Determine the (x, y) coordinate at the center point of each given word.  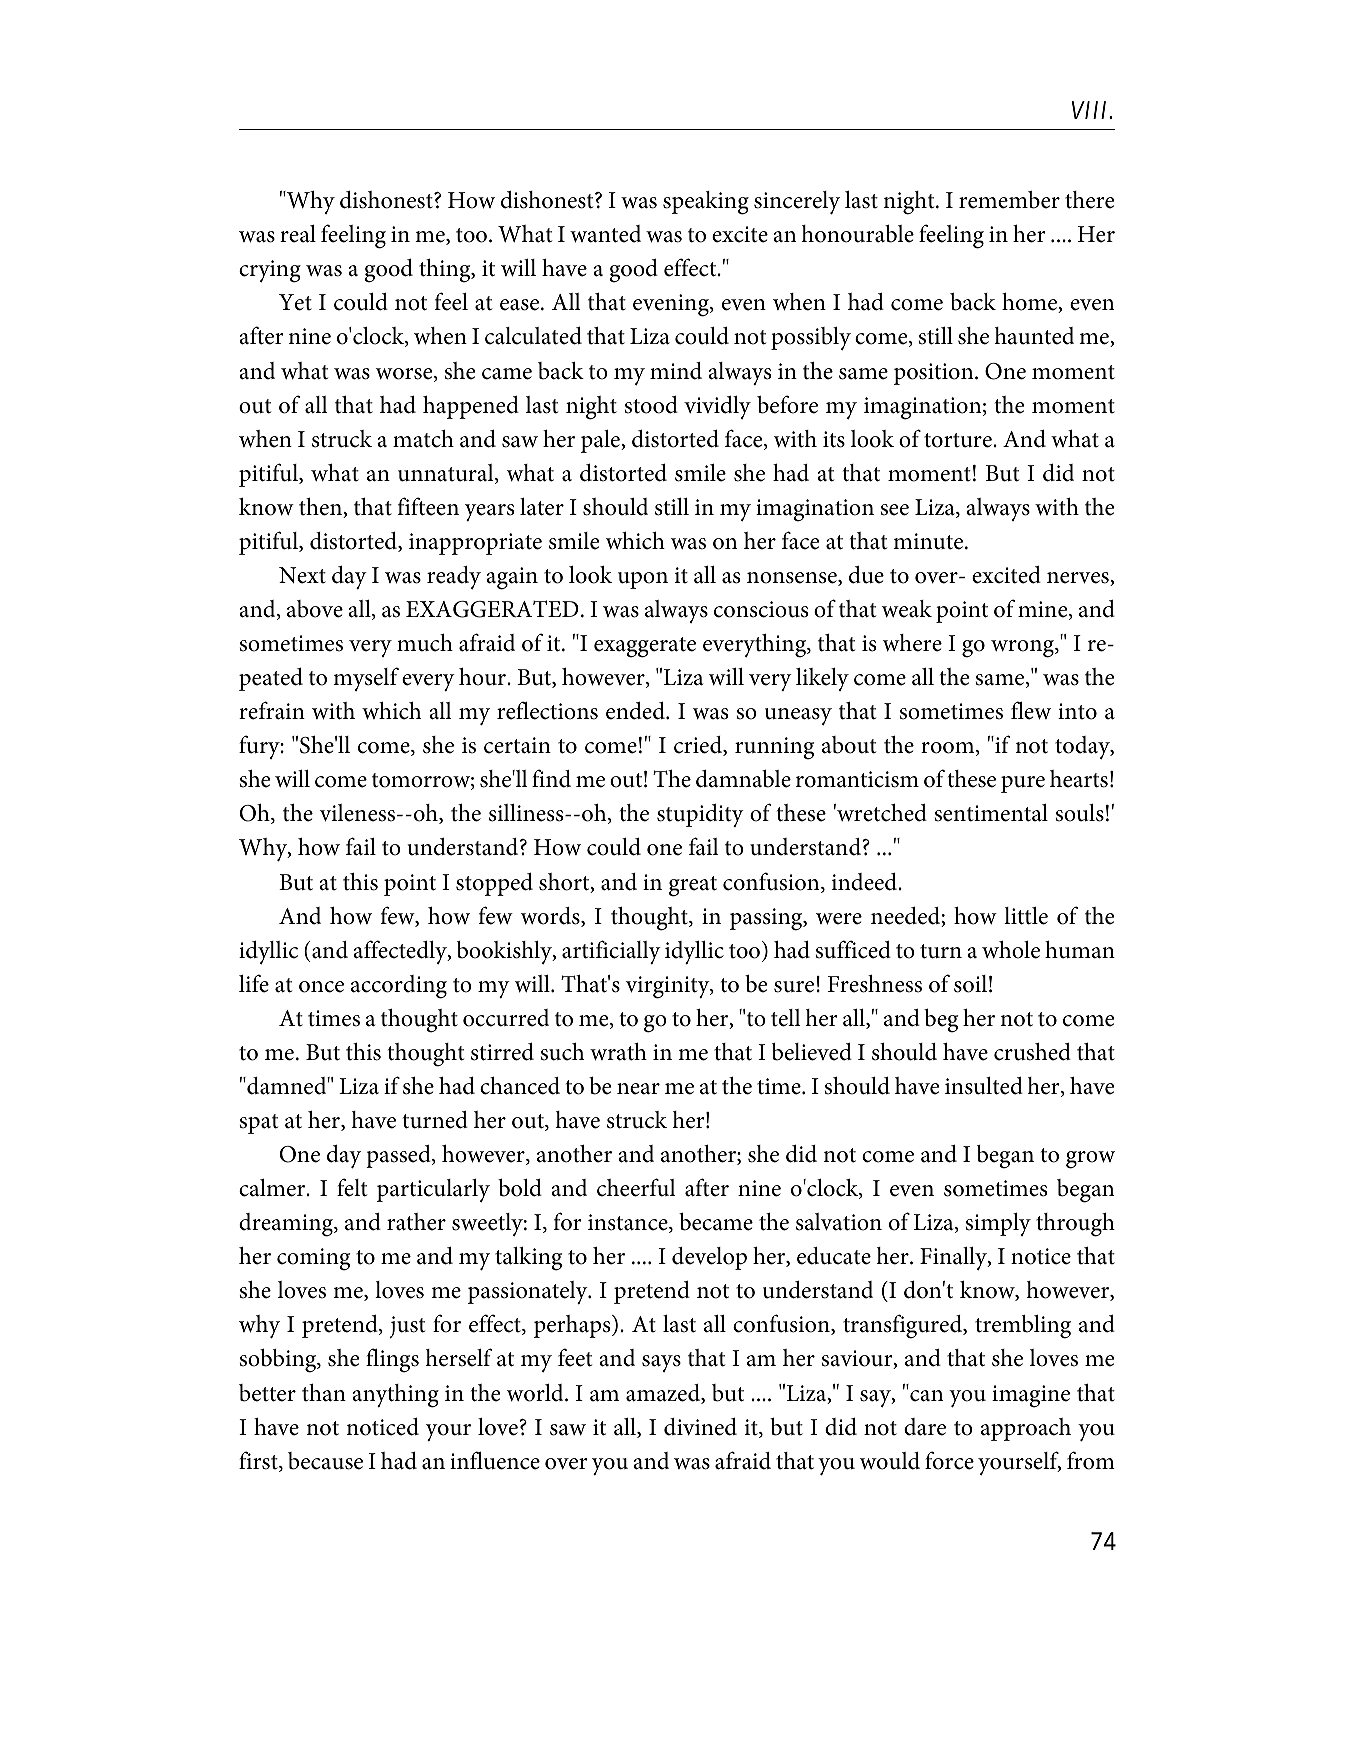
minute (929, 541)
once (321, 987)
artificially (611, 952)
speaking (706, 203)
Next (302, 575)
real (298, 234)
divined (700, 1427)
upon (643, 580)
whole (1011, 950)
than (324, 1393)
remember (1009, 200)
